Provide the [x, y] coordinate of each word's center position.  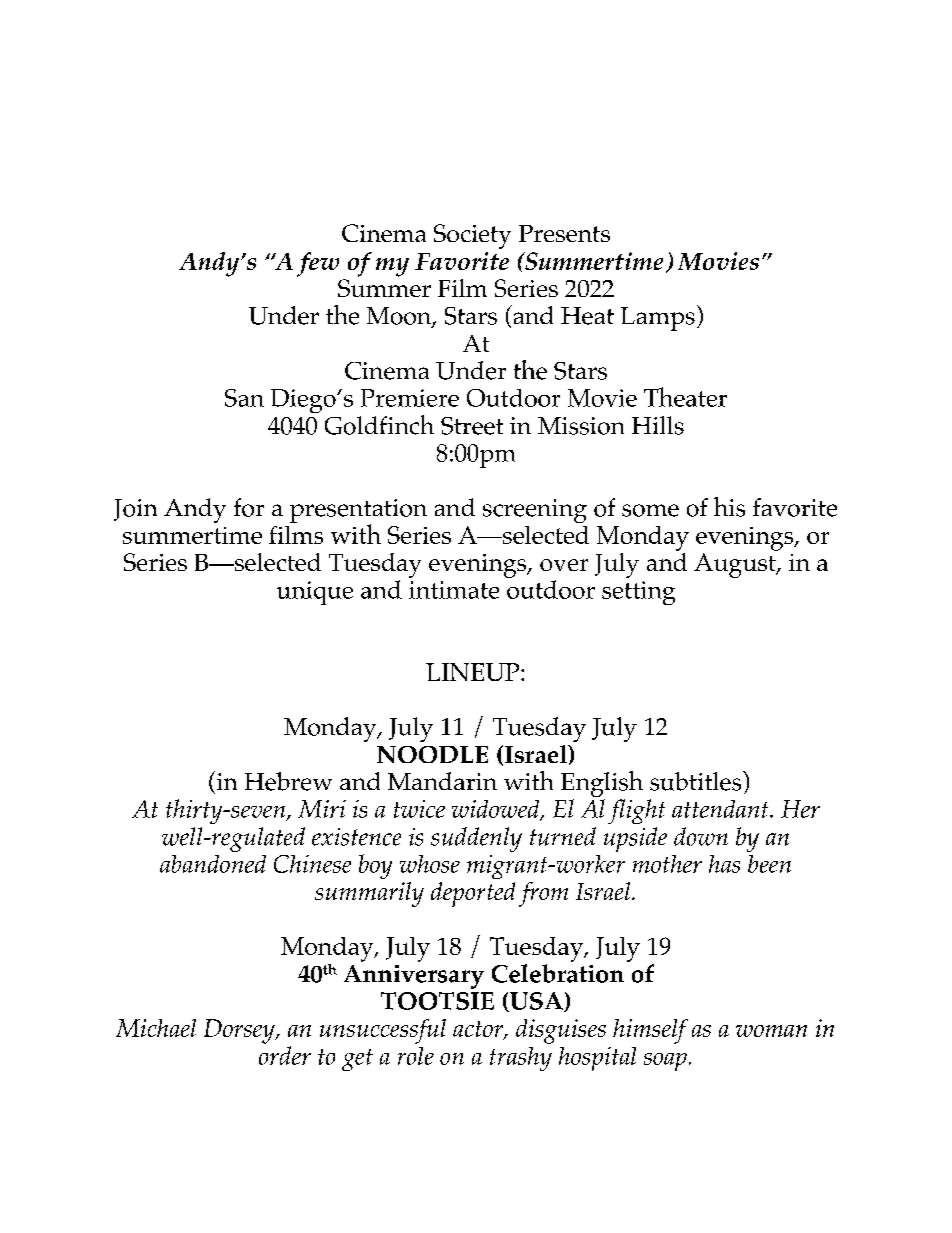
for [249, 507]
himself [650, 1031]
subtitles [697, 781]
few [318, 264]
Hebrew [288, 781]
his [729, 507]
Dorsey [240, 1031]
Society [472, 236]
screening [535, 511]
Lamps [658, 319]
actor [479, 1030]
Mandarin [442, 781]
